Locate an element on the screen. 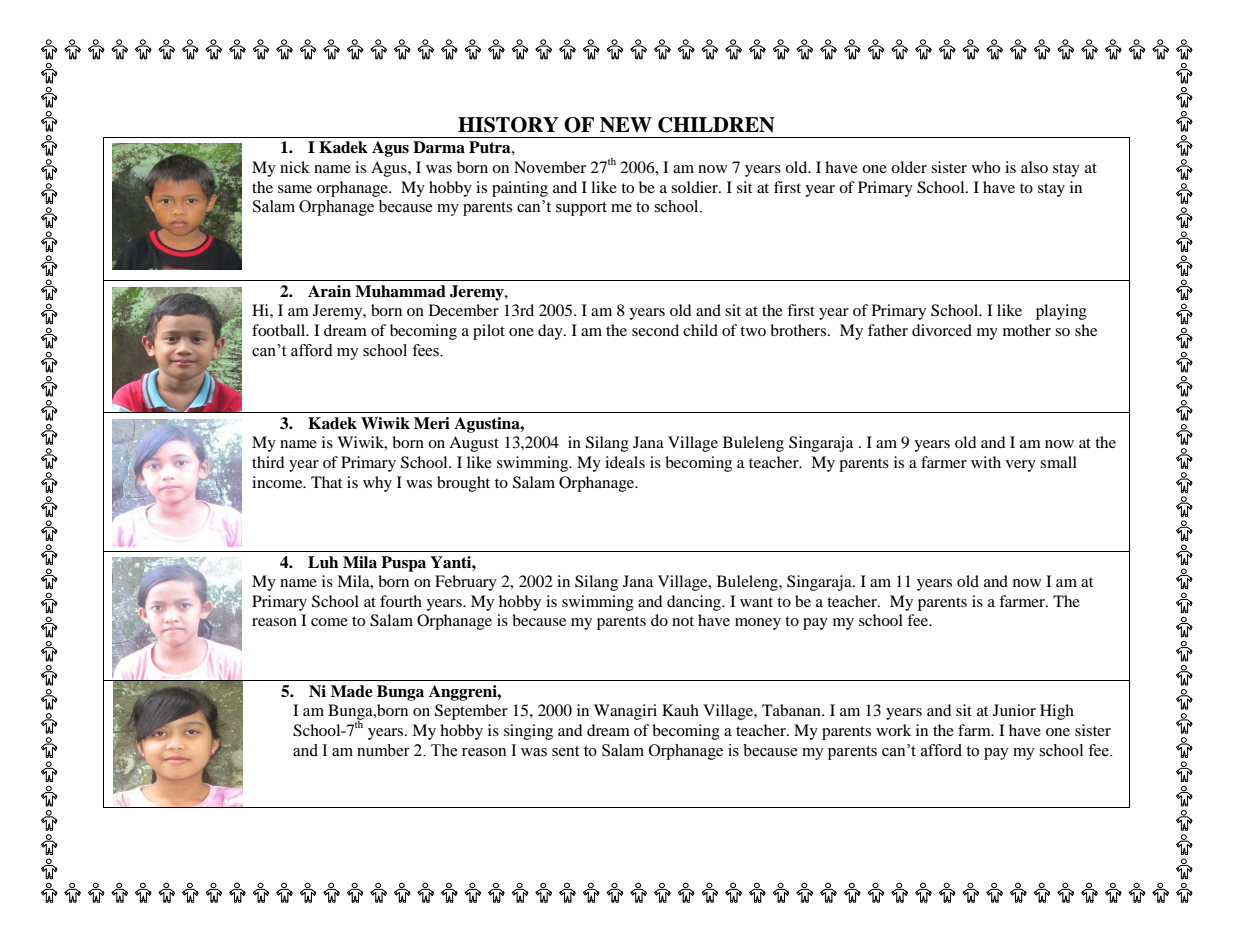 This screenshot has width=1233, height=952. Meri is located at coordinates (432, 423).
